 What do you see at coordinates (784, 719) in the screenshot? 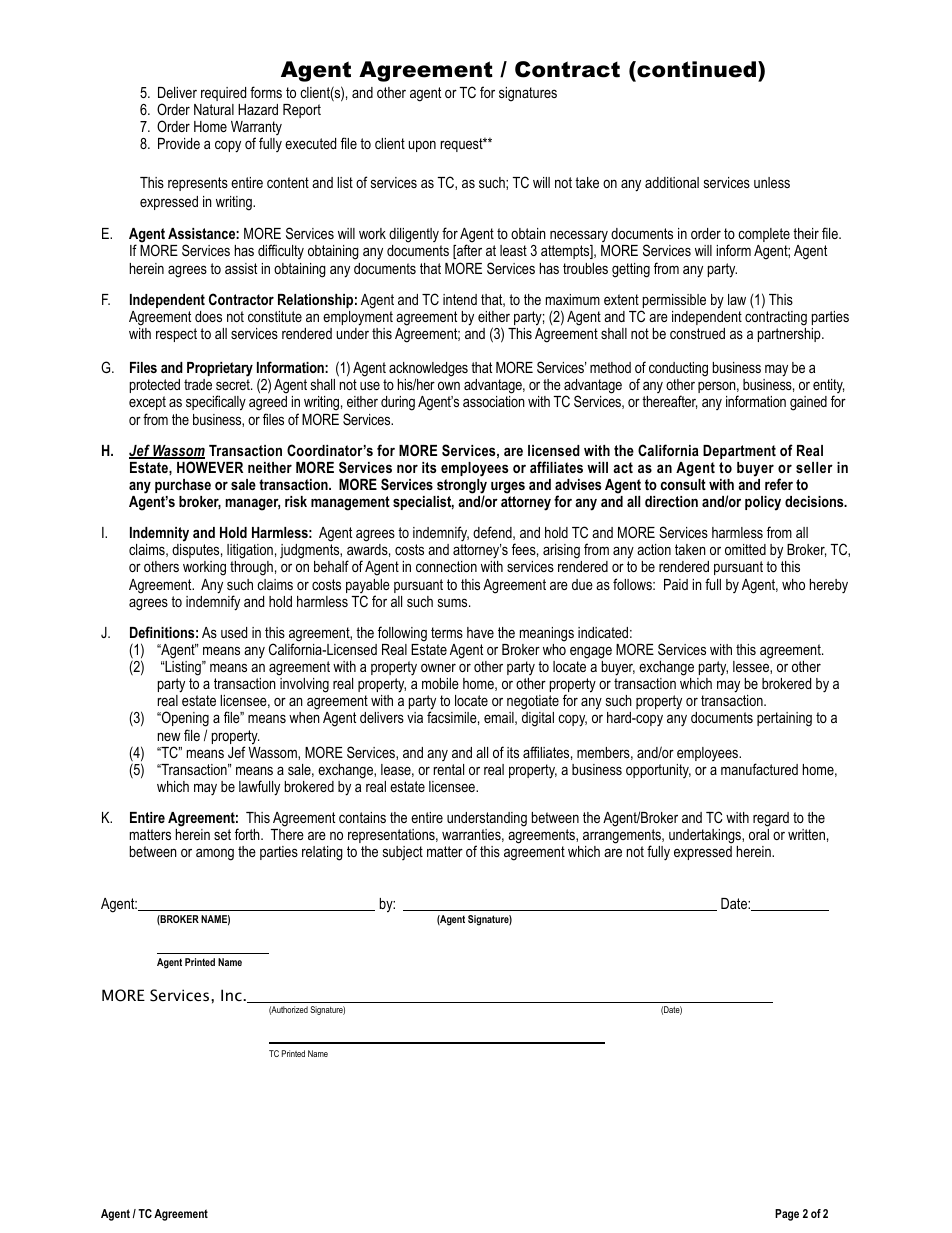
I see `pertaining` at bounding box center [784, 719].
